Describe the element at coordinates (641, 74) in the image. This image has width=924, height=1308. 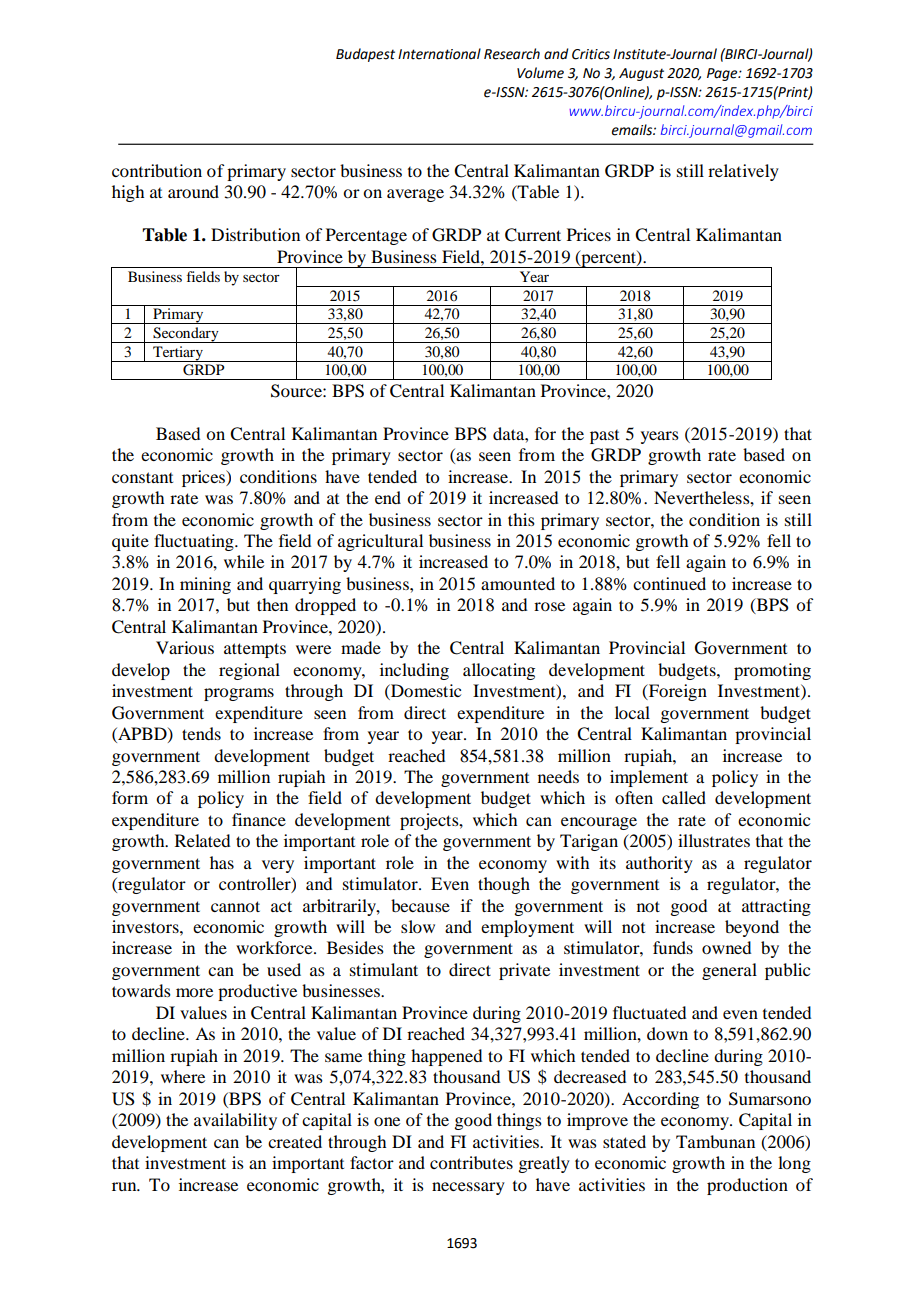
I see `August` at that location.
